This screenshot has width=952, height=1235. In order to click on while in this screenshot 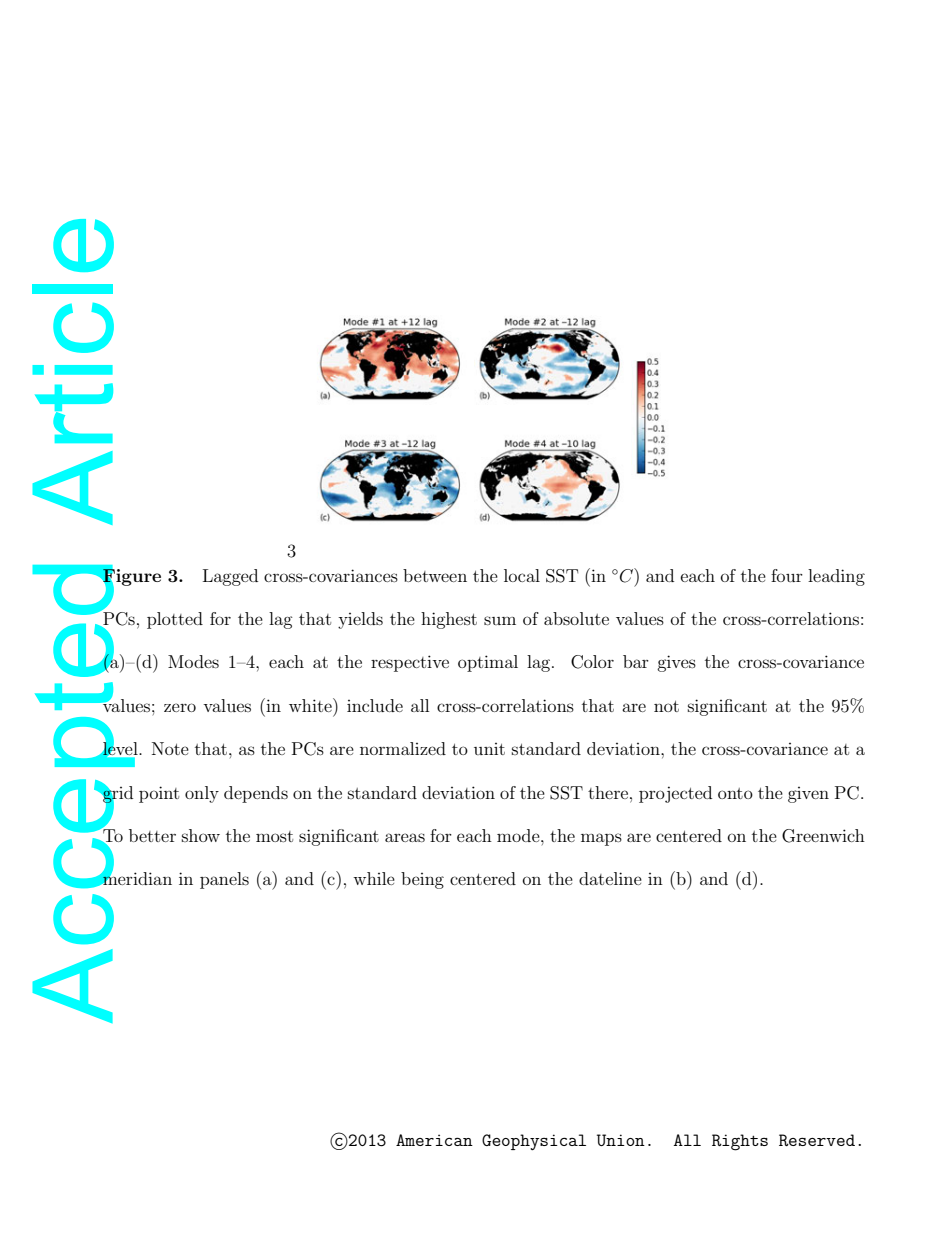, I will do `click(374, 878)`.
